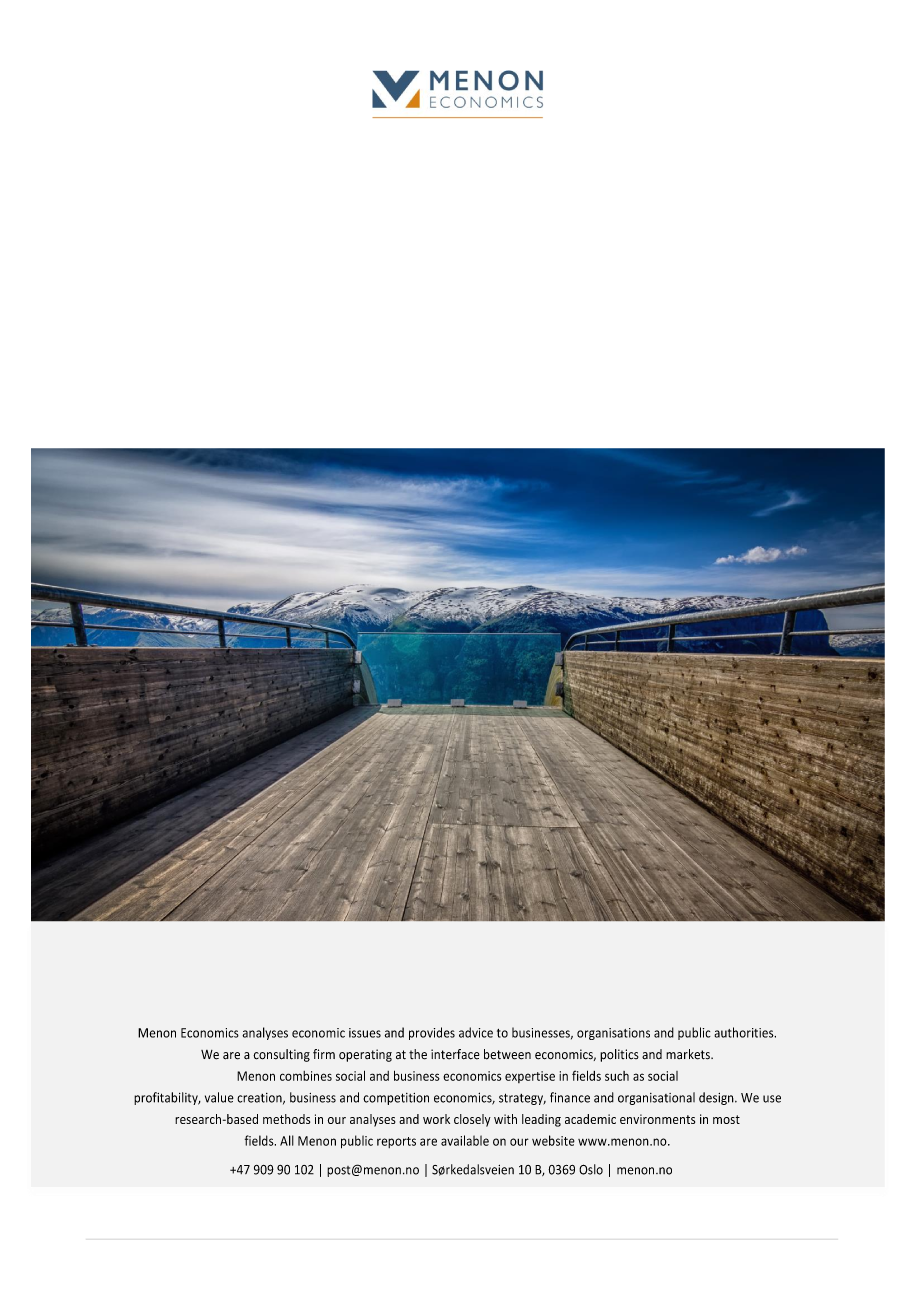  I want to click on methods, so click(286, 1119).
